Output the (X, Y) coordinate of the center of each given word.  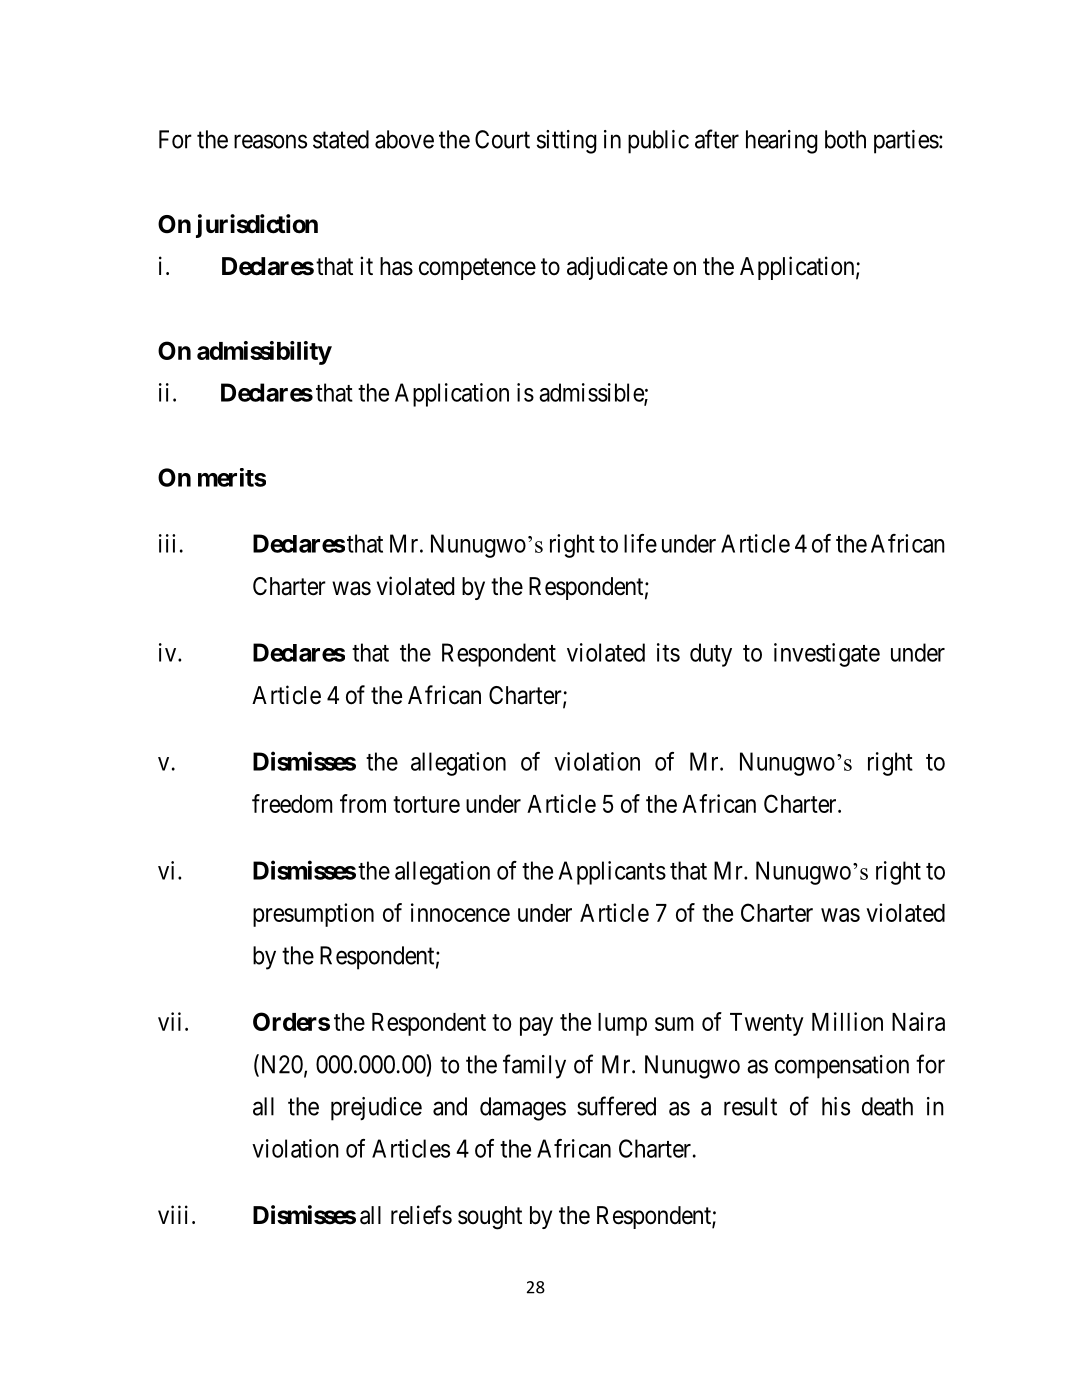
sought (490, 1218)
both (845, 139)
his (836, 1106)
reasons (270, 141)
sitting (567, 142)
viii (173, 1214)
